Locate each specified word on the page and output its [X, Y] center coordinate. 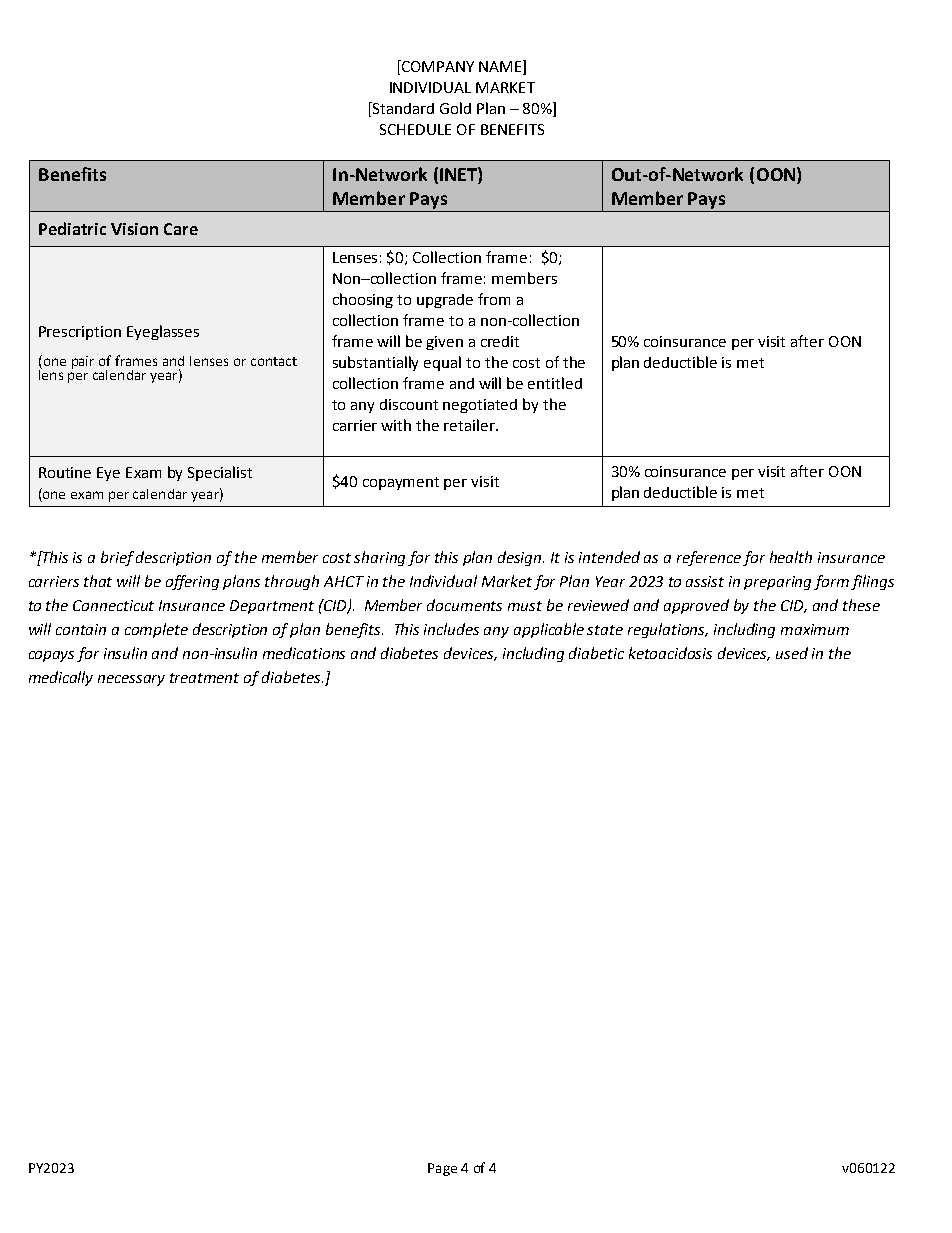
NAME [501, 67]
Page [442, 1169]
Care [181, 229]
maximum [815, 629]
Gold [455, 108]
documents [464, 605]
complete [156, 630]
